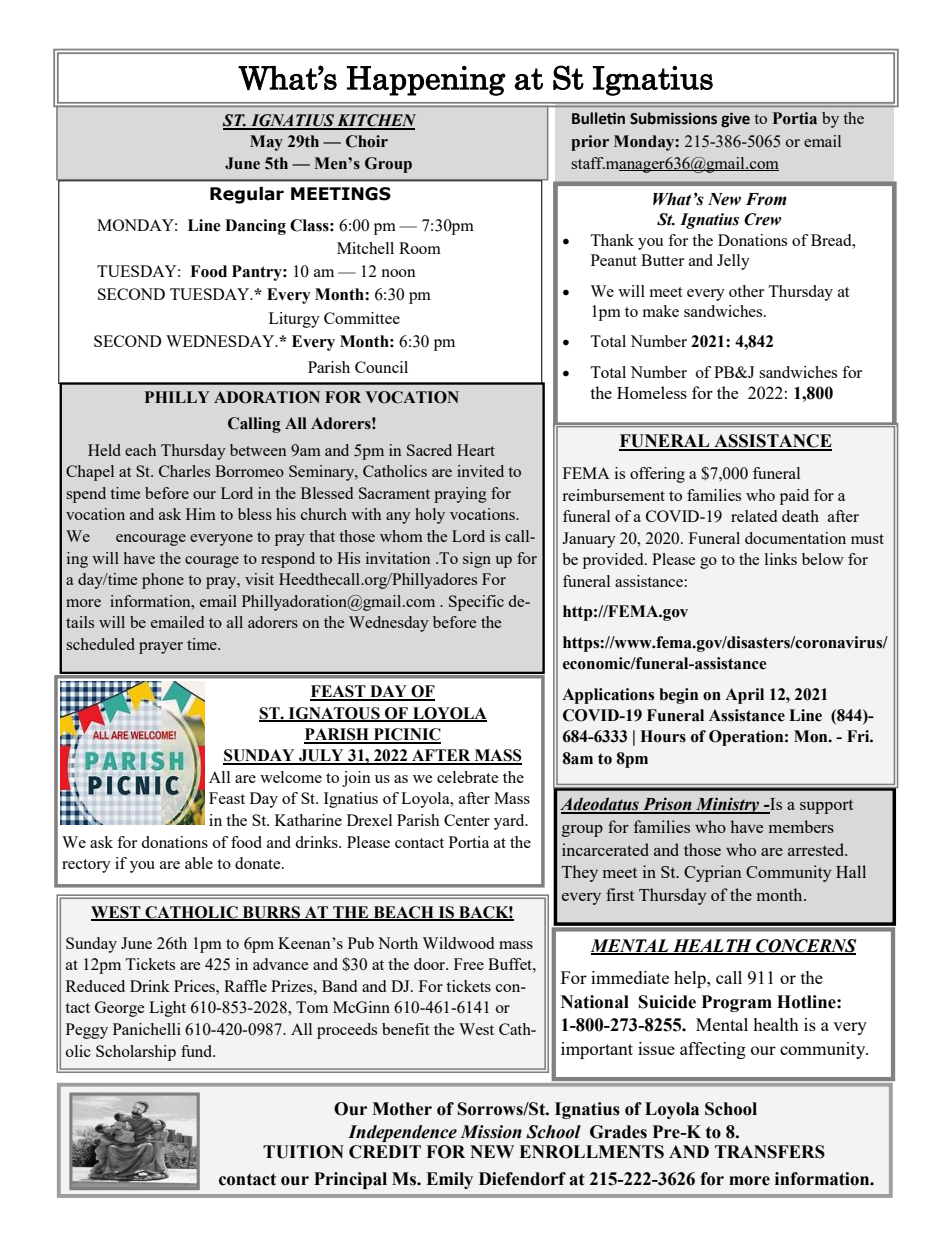 Image resolution: width=952 pixels, height=1233 pixels. What do you see at coordinates (163, 581) in the page?
I see `phone` at bounding box center [163, 581].
